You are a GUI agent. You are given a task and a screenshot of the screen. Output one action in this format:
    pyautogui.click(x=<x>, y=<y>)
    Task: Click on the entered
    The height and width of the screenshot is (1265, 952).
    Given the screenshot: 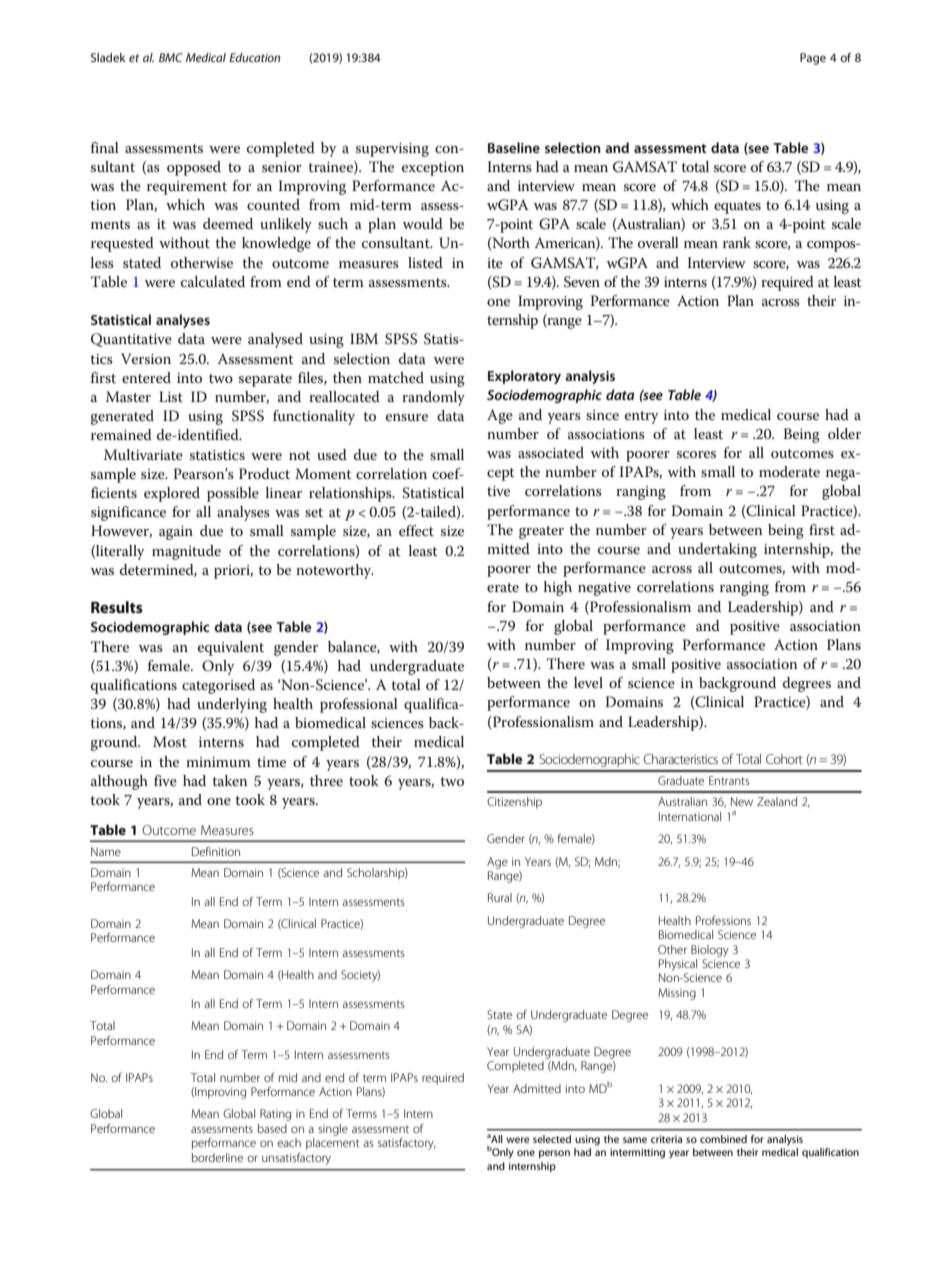 What is the action you would take?
    pyautogui.click(x=146, y=377)
